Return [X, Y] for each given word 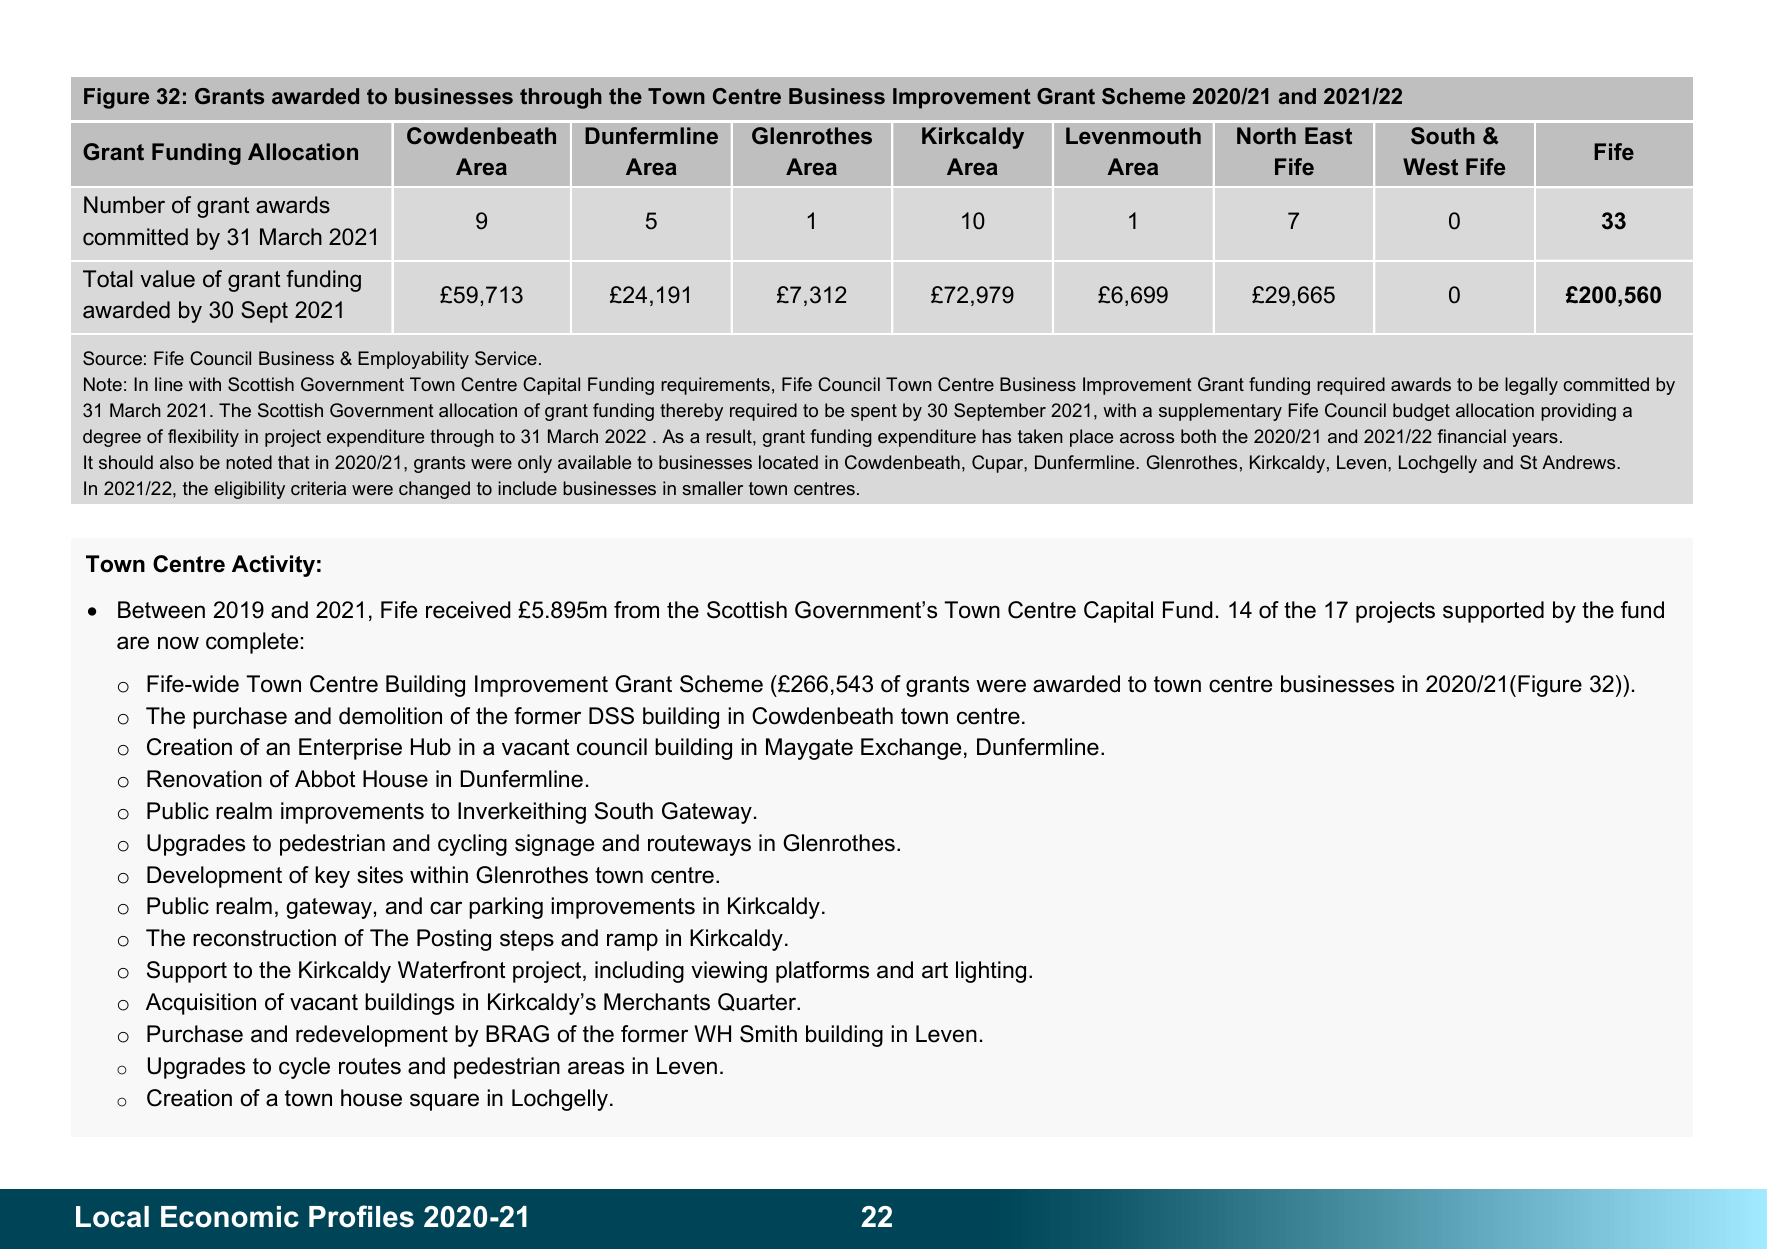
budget [1421, 412]
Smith [768, 1034]
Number [124, 205]
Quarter [758, 1002]
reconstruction [264, 938]
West [1430, 166]
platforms [822, 972]
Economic [230, 1217]
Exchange [911, 749]
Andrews [1580, 462]
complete [252, 643]
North [1266, 135]
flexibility [203, 438]
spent [874, 412]
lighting [991, 972]
